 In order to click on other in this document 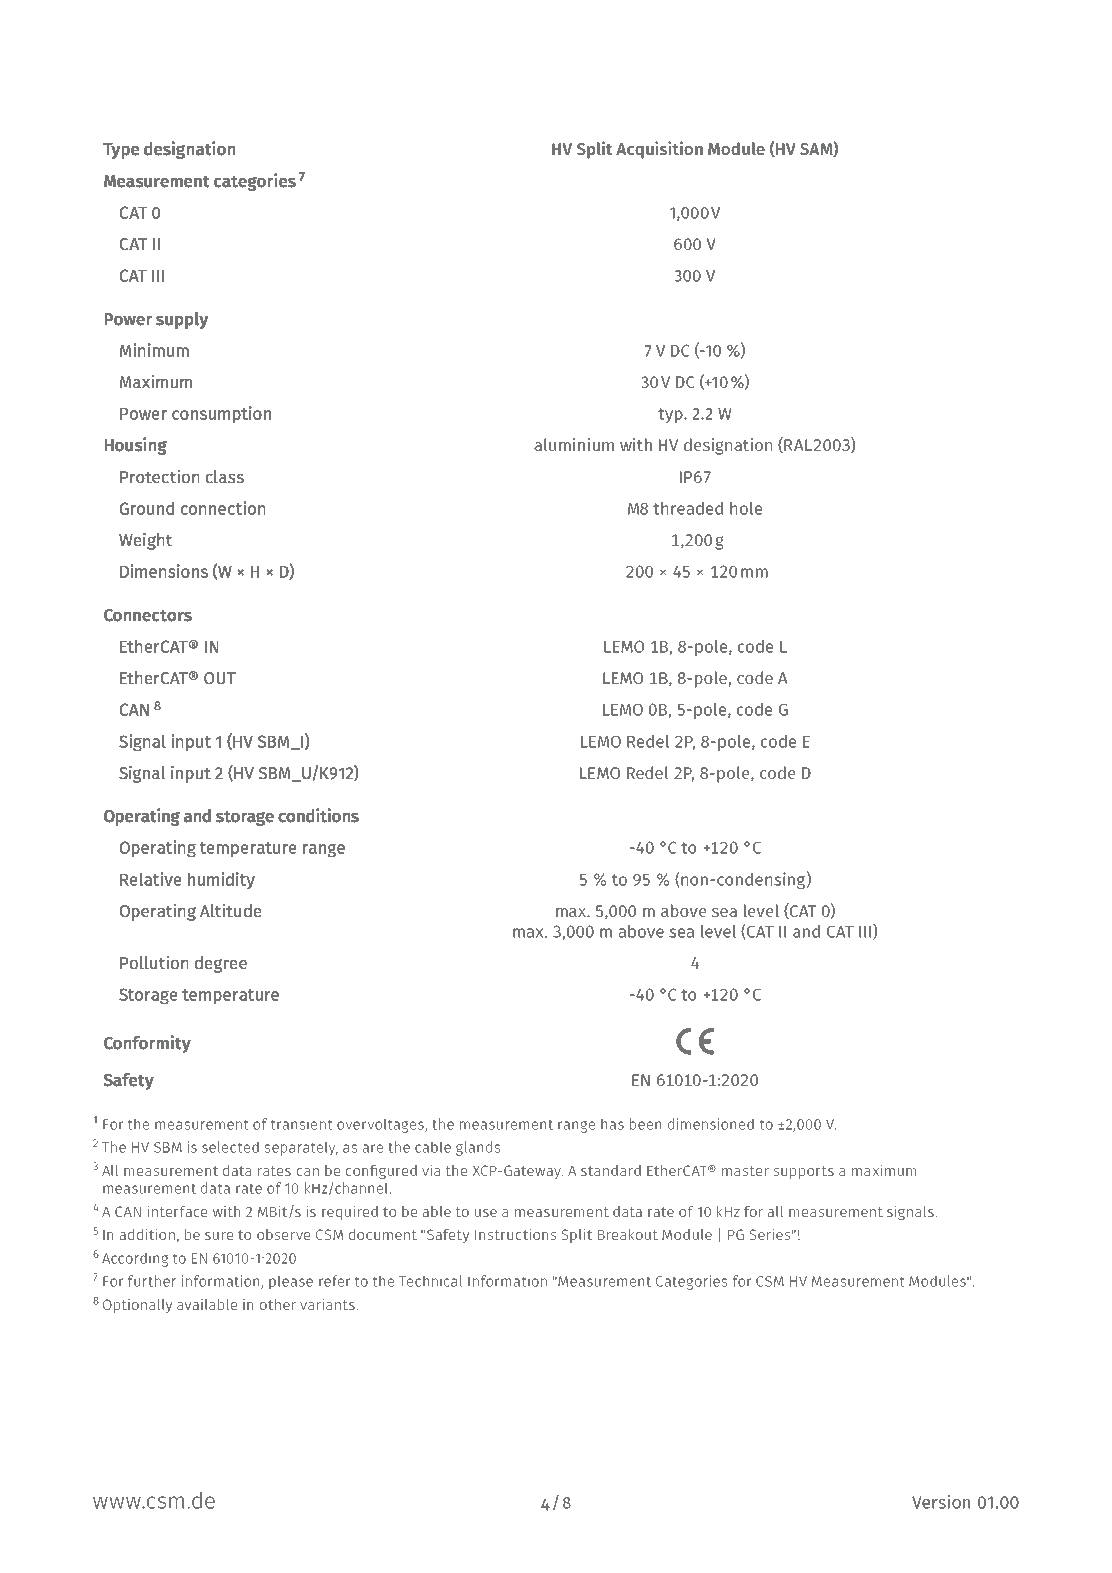, I will do `click(278, 1304)`.
